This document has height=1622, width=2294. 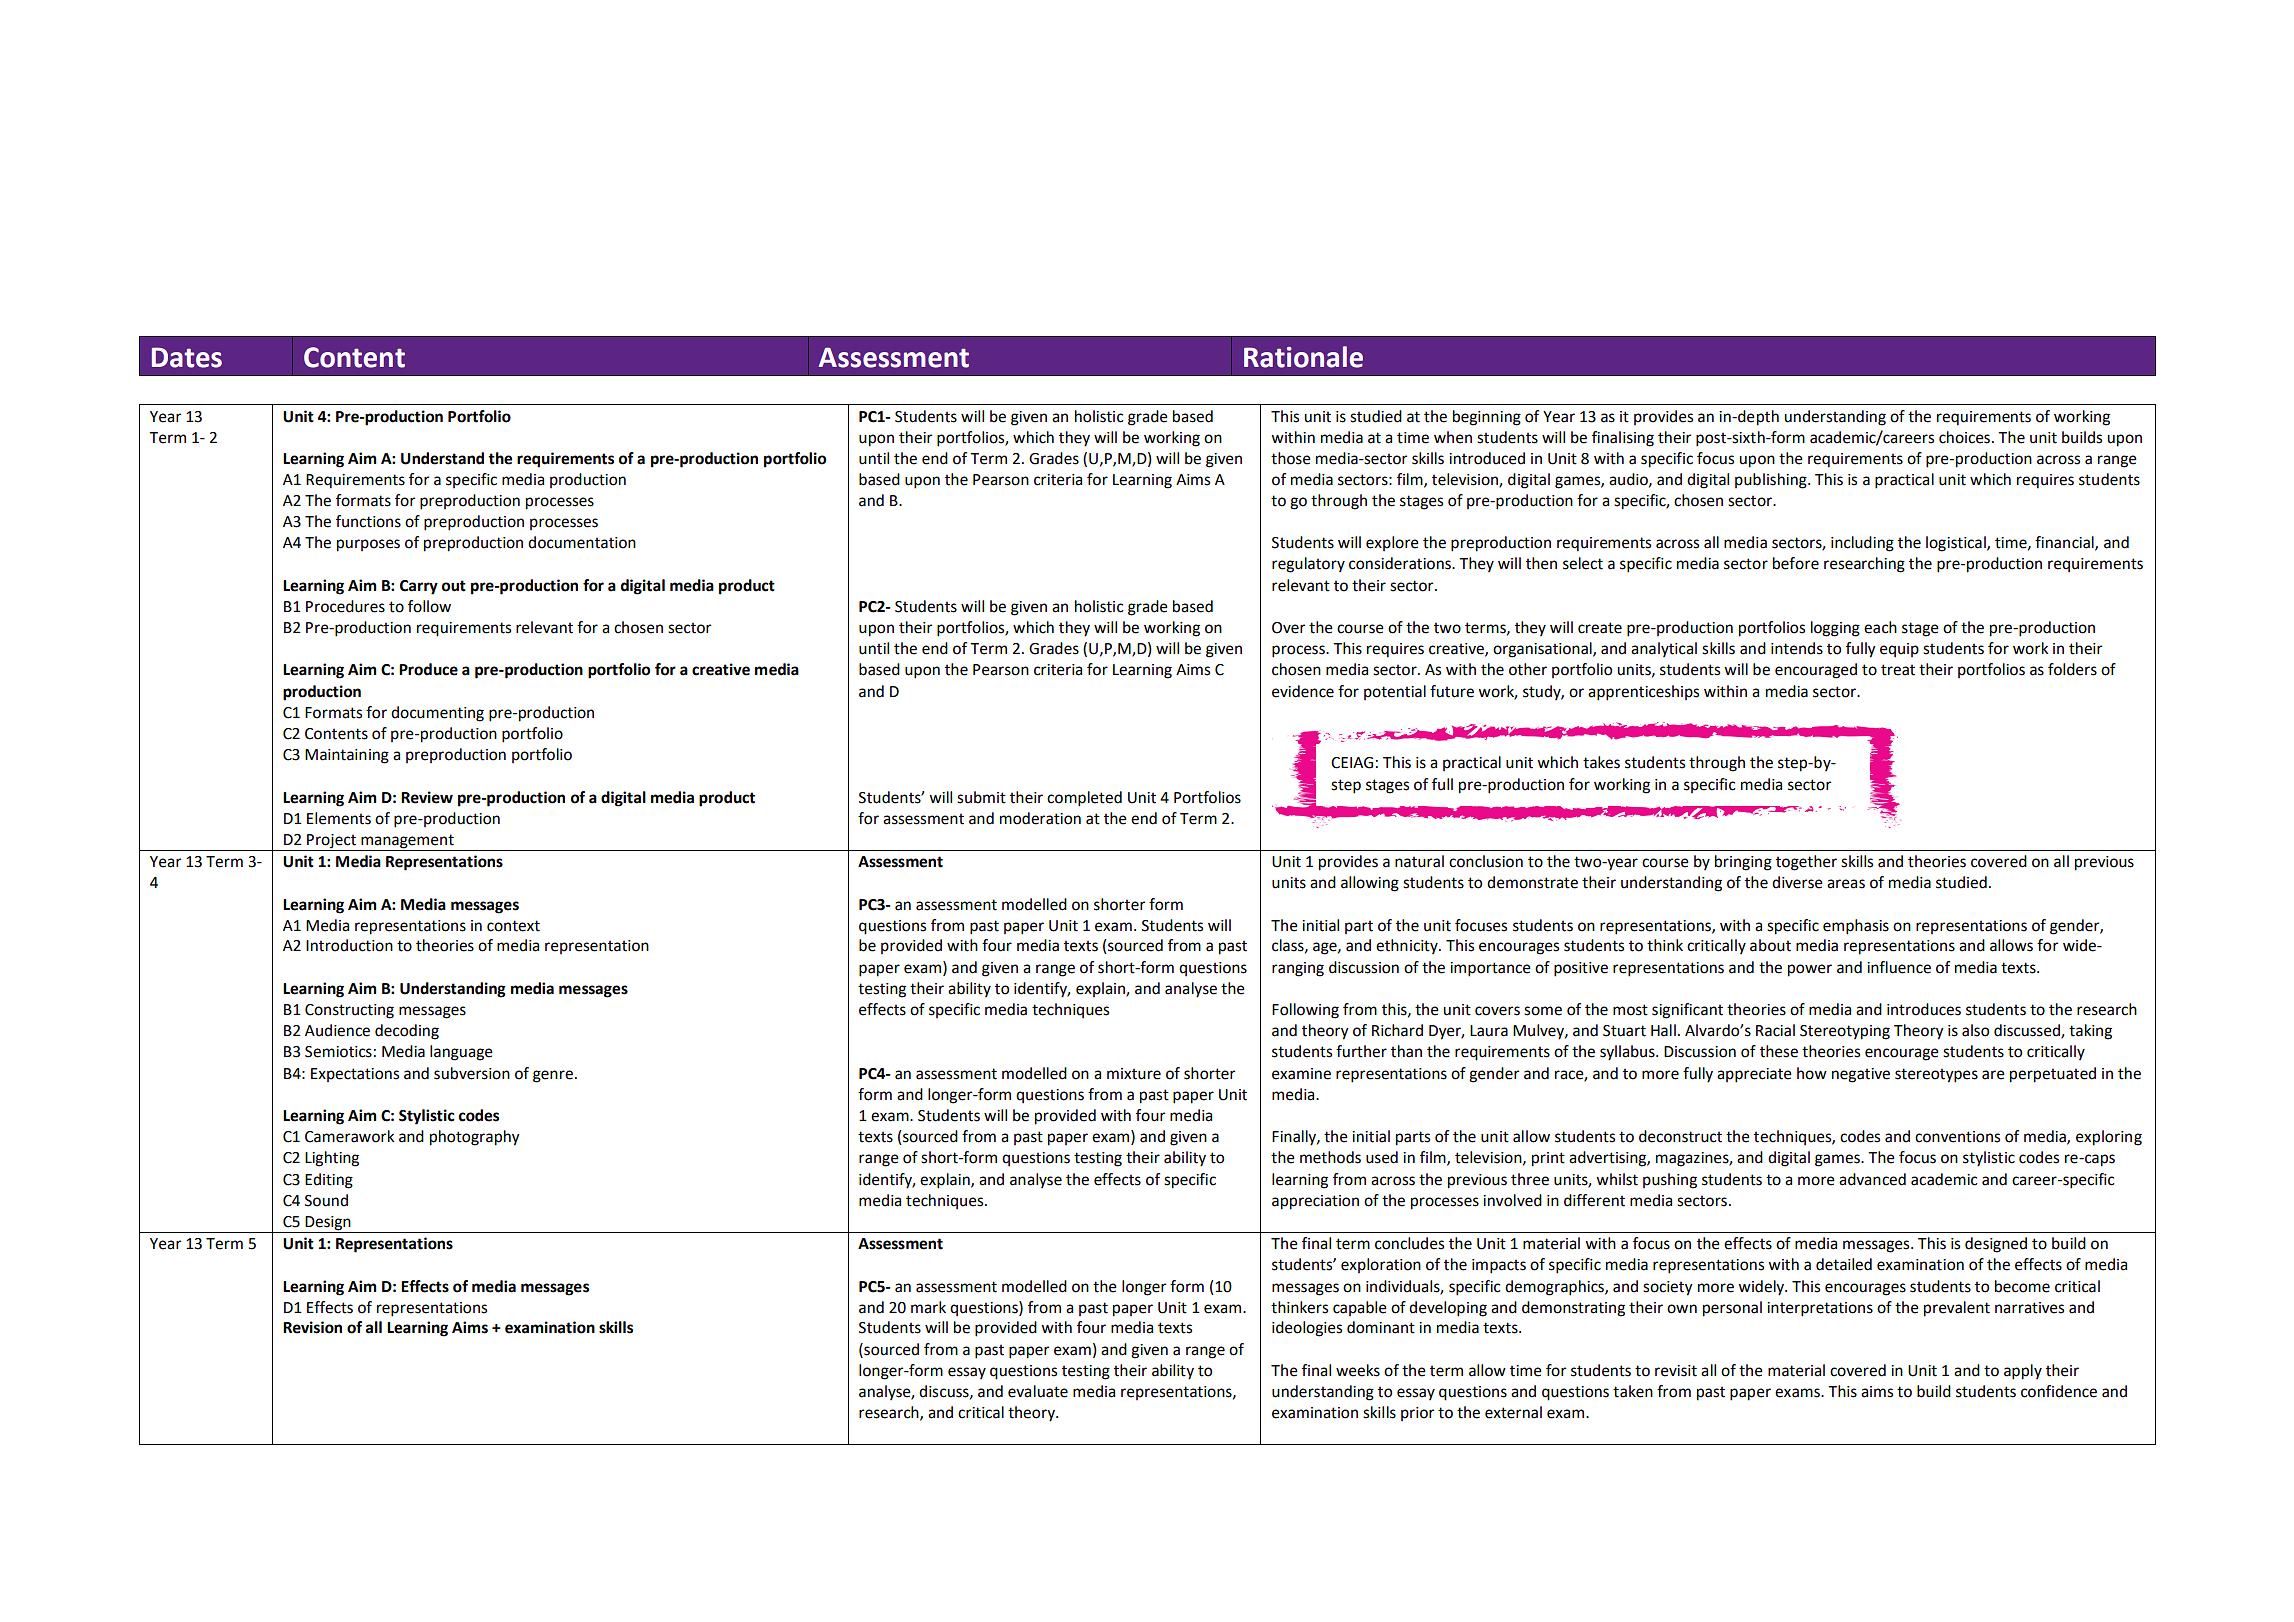 What do you see at coordinates (1966, 437) in the document?
I see `choices` at bounding box center [1966, 437].
